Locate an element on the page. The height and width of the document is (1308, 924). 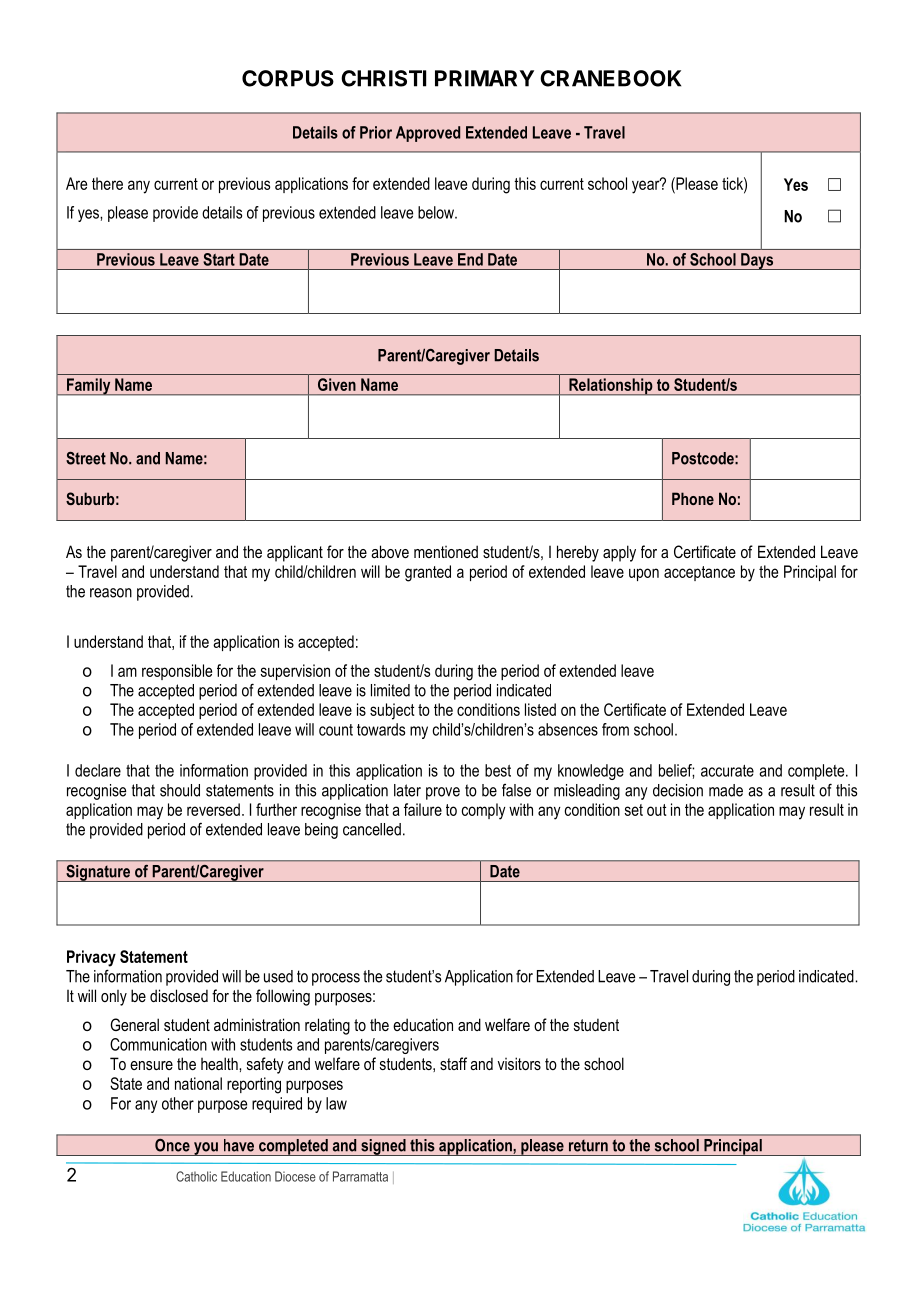
you is located at coordinates (206, 1149).
